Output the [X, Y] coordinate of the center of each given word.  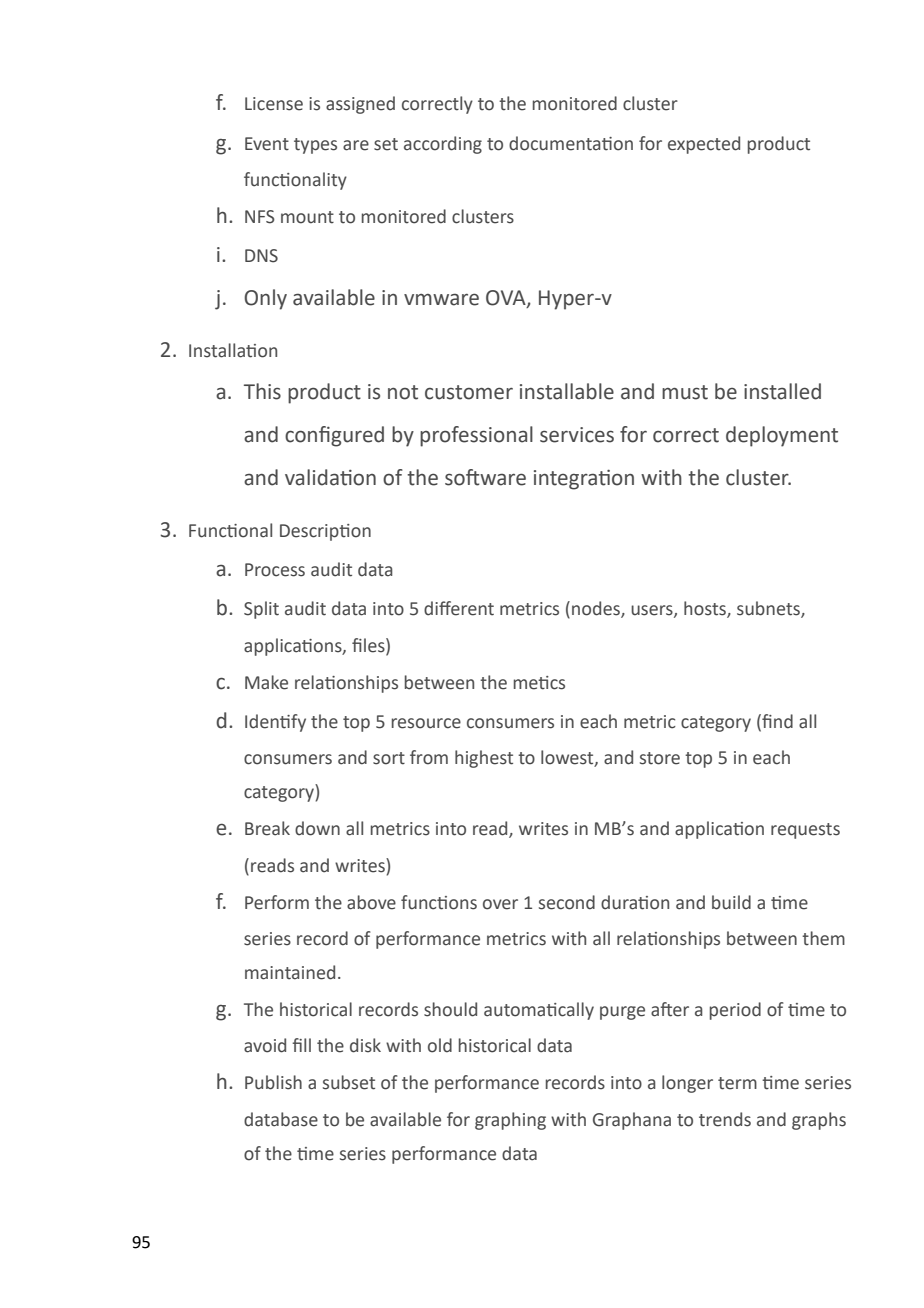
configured [334, 436]
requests [805, 831]
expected [704, 145]
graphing [510, 1121]
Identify [275, 723]
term [737, 1083]
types [315, 146]
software [485, 477]
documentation [571, 143]
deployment [782, 436]
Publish [273, 1082]
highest [484, 759]
